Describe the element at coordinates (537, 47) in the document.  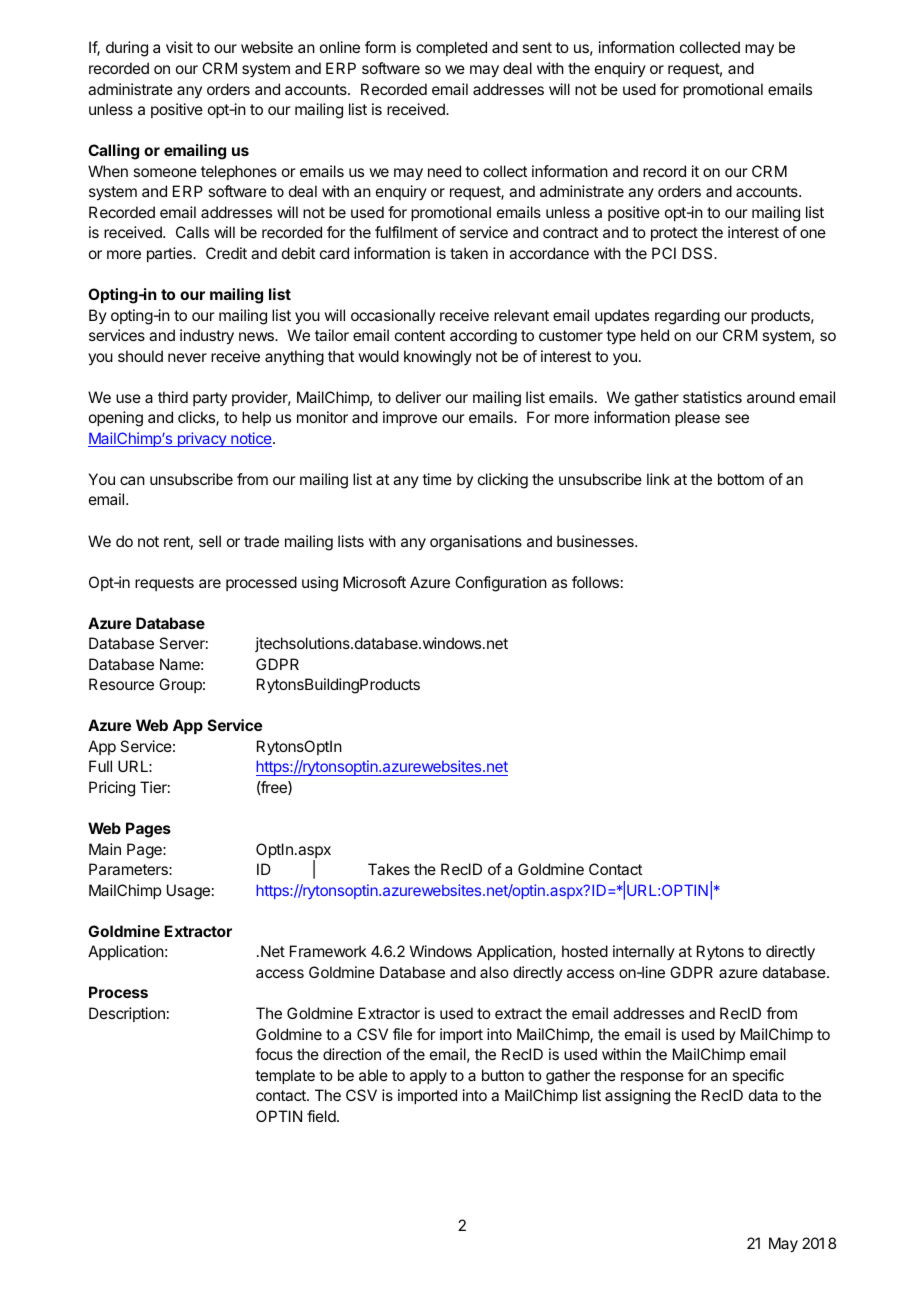
I see `sent` at that location.
